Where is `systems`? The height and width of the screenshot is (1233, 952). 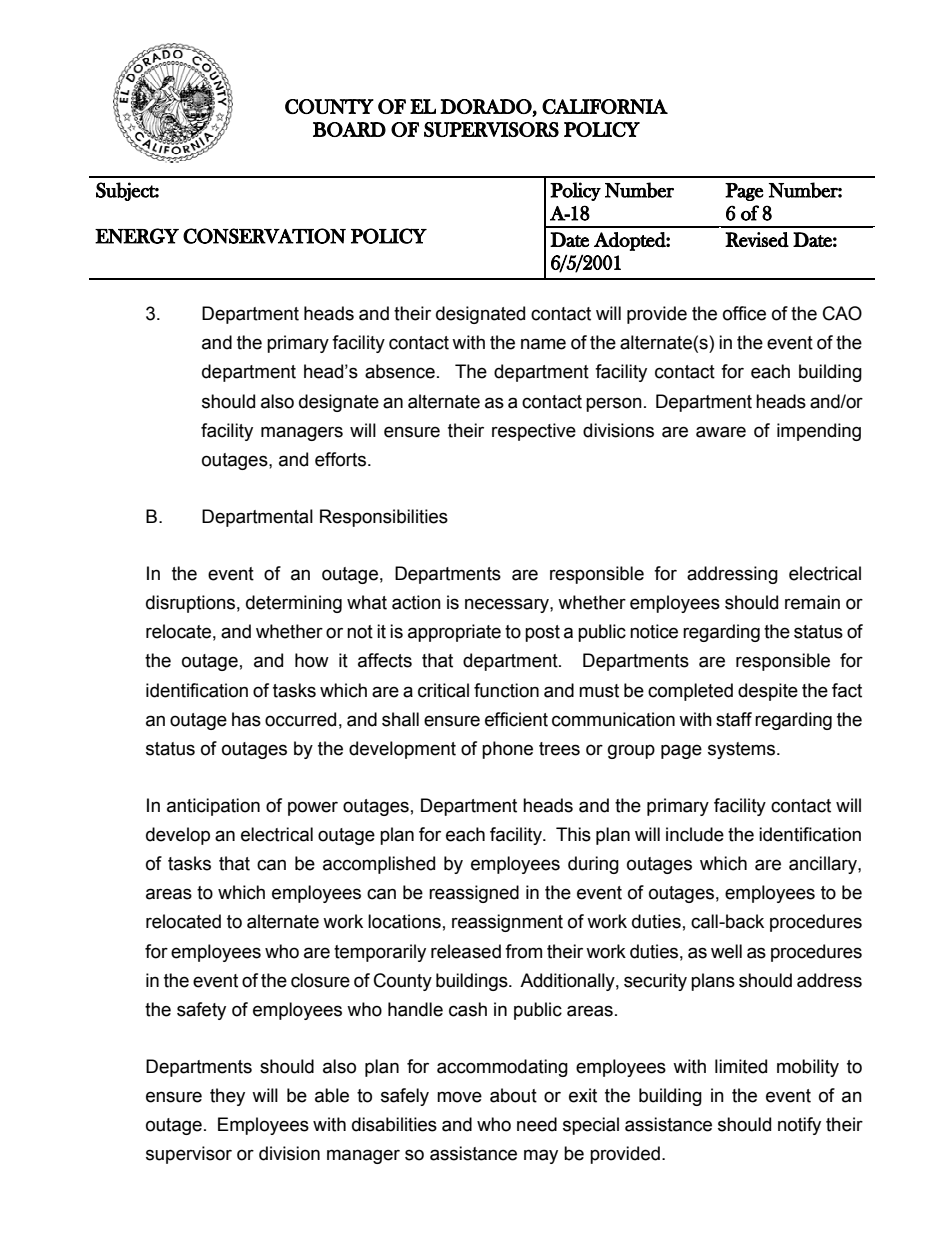
systems is located at coordinates (743, 750).
